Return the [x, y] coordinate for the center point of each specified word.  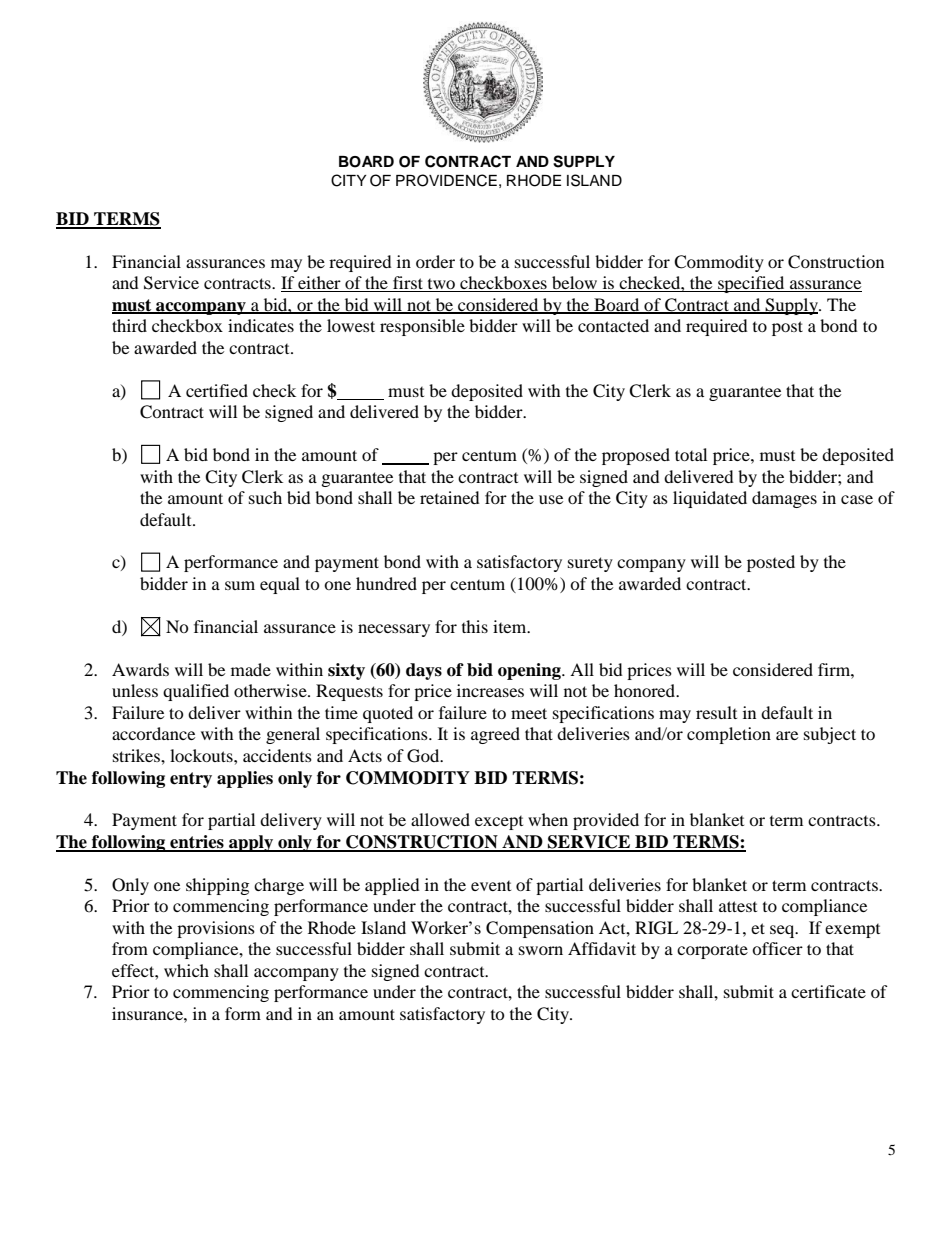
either [319, 284]
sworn [541, 950]
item [511, 626]
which [186, 970]
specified [751, 284]
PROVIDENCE [446, 180]
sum [240, 585]
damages [784, 499]
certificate [828, 991]
